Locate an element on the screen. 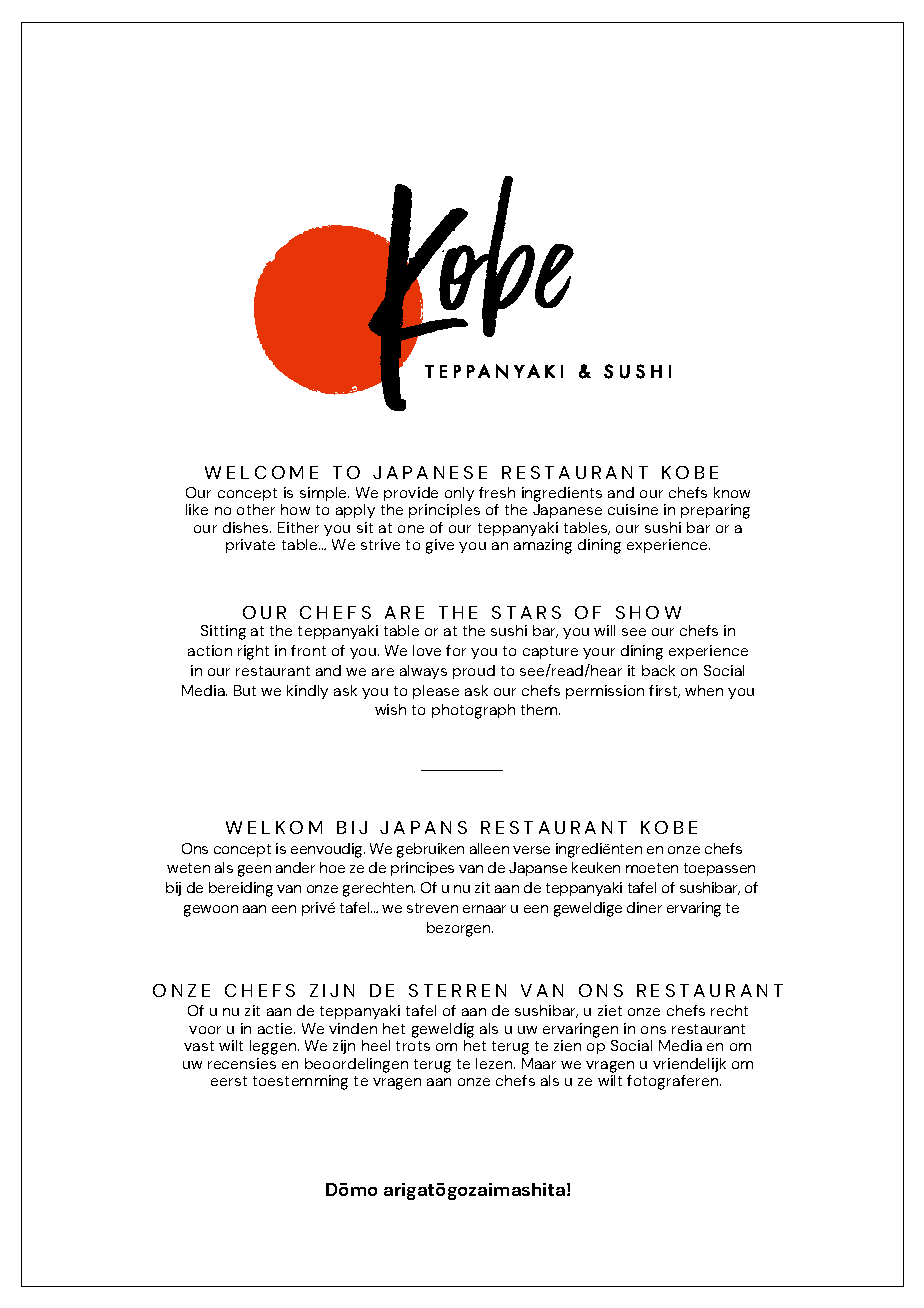 The height and width of the screenshot is (1308, 924). But is located at coordinates (245, 690).
